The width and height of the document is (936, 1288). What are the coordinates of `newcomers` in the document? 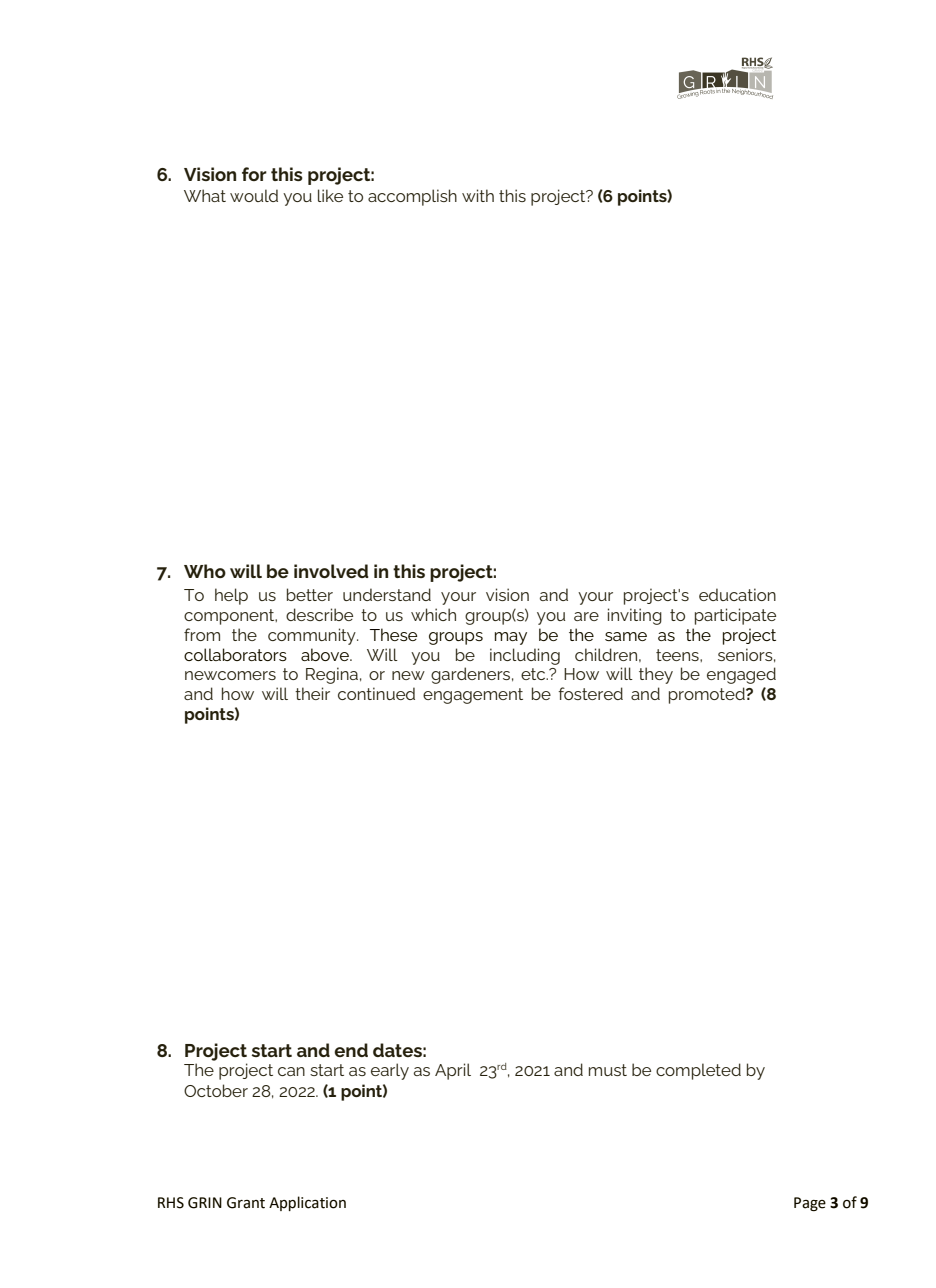 It's located at (230, 675).
